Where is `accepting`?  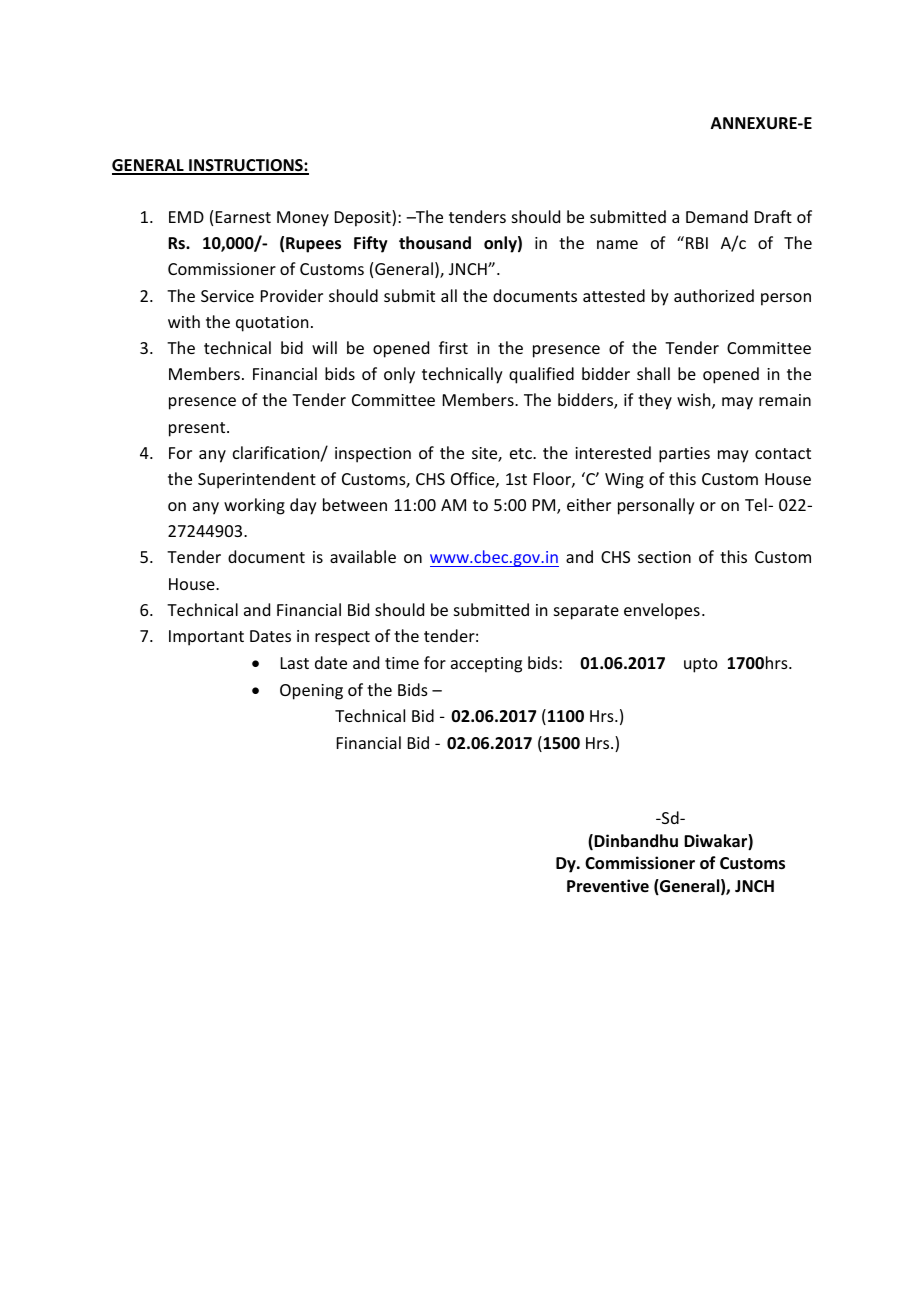 accepting is located at coordinates (486, 665).
